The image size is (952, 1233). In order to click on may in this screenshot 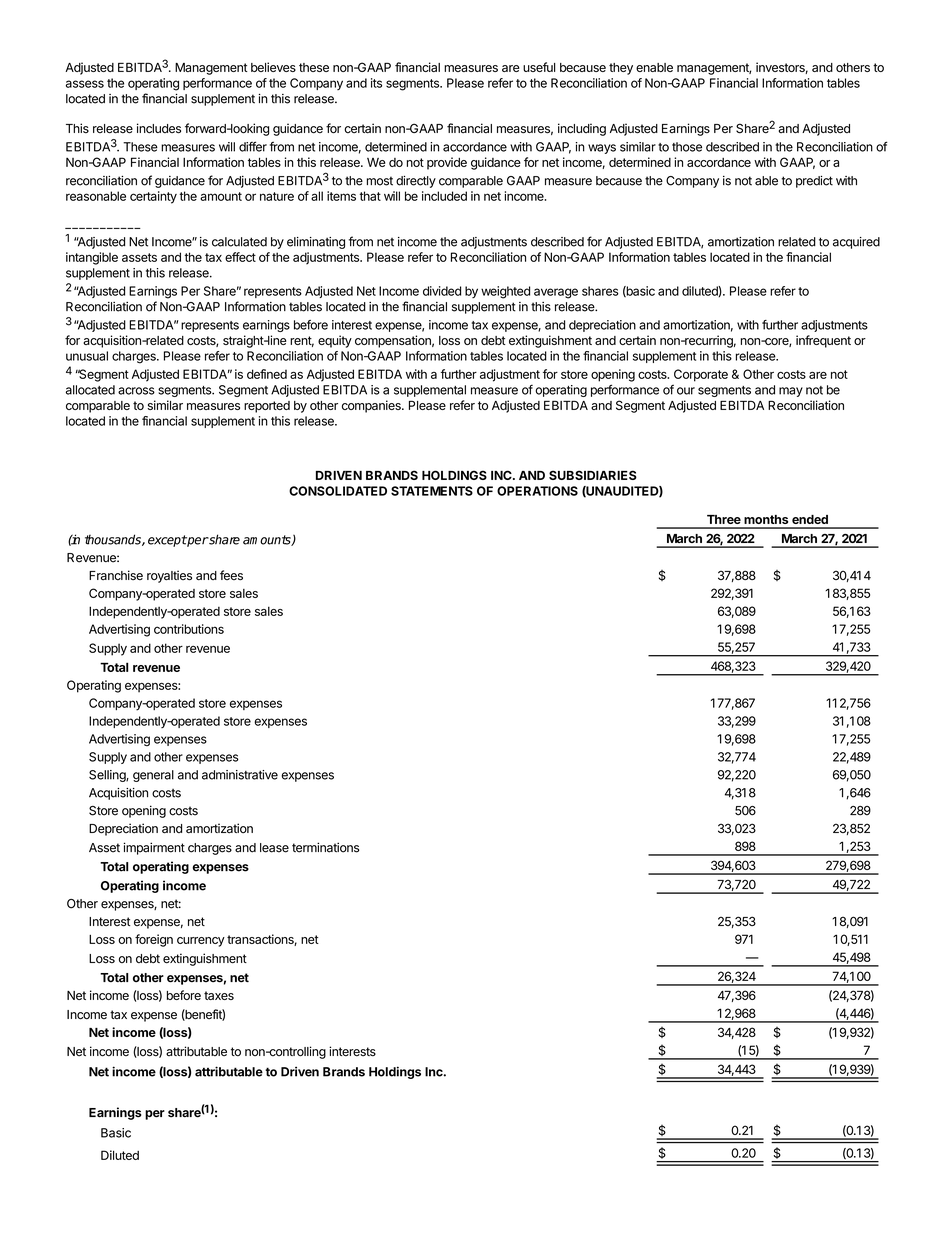, I will do `click(791, 392)`.
